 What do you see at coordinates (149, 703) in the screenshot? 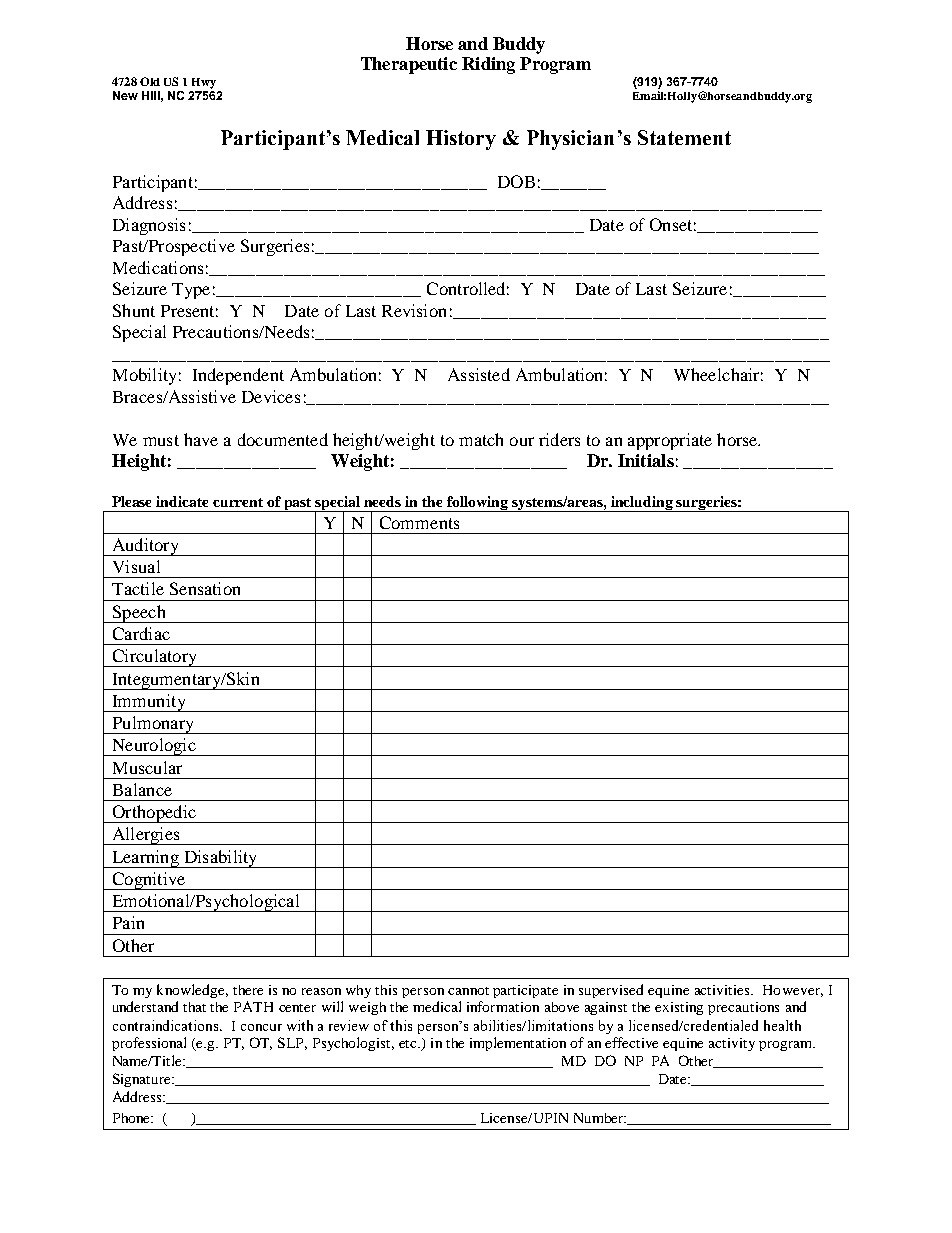
I see `Immunity` at bounding box center [149, 703].
